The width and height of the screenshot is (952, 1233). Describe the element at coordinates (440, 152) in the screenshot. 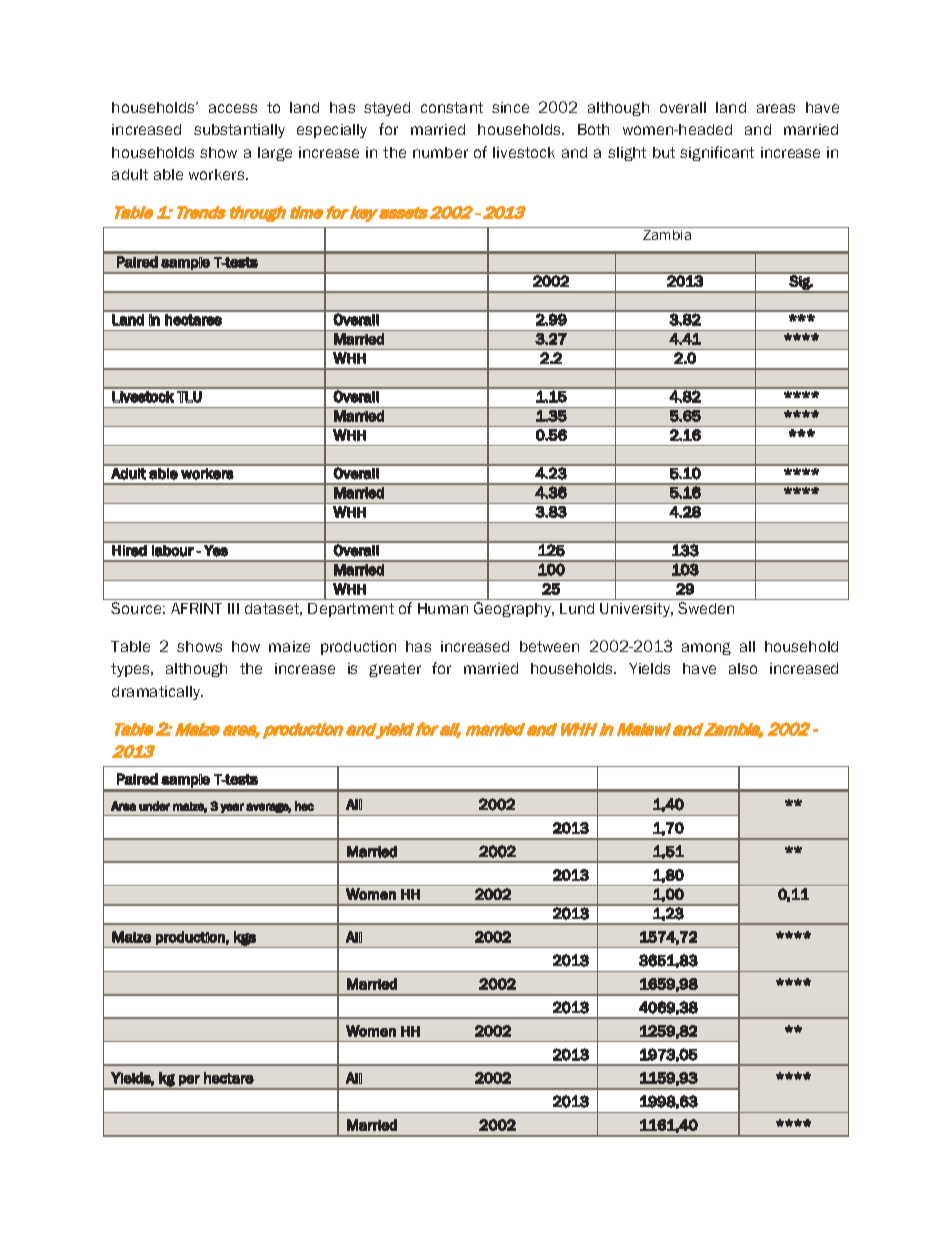

I see `number` at that location.
